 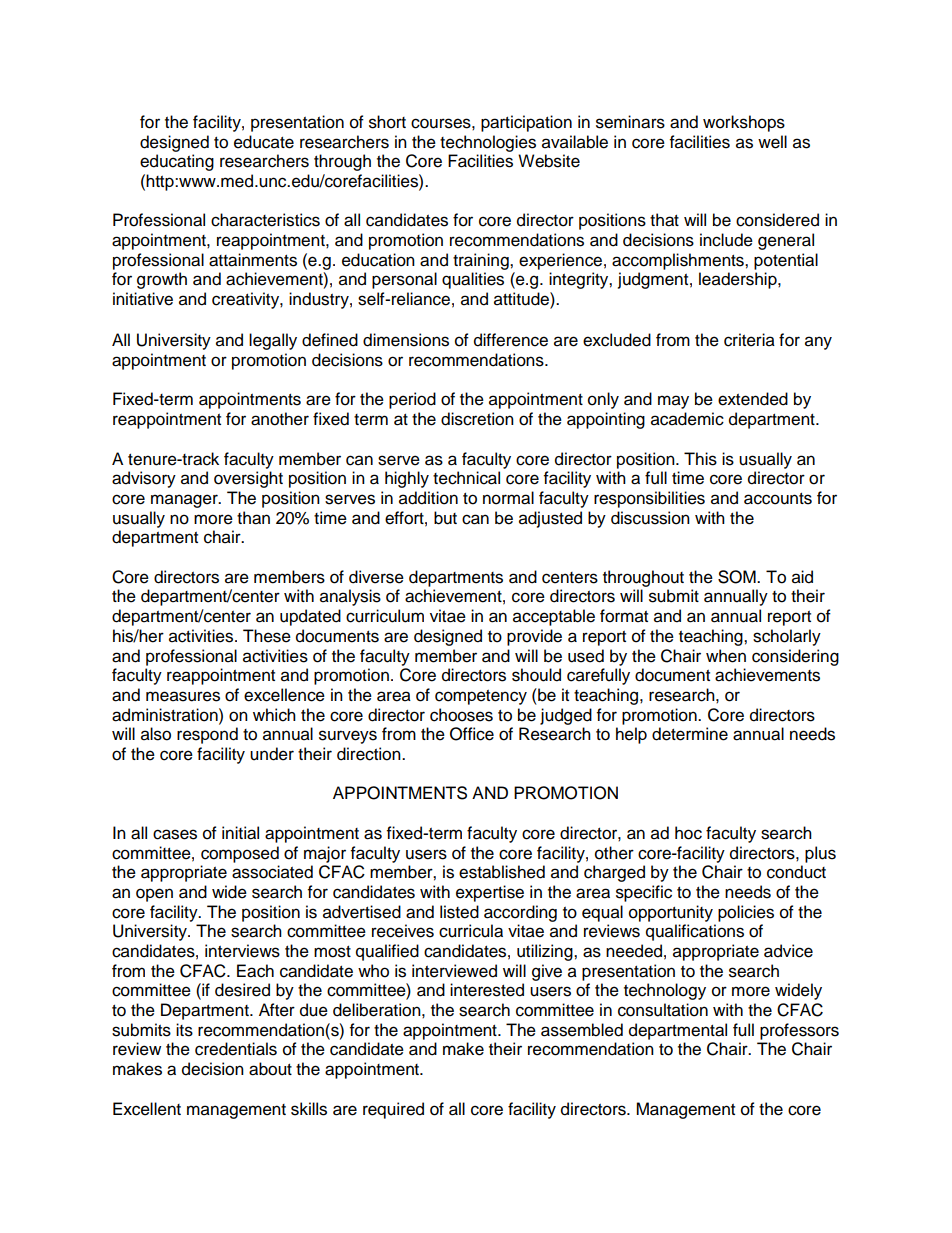 I want to click on credentials, so click(x=236, y=1049).
